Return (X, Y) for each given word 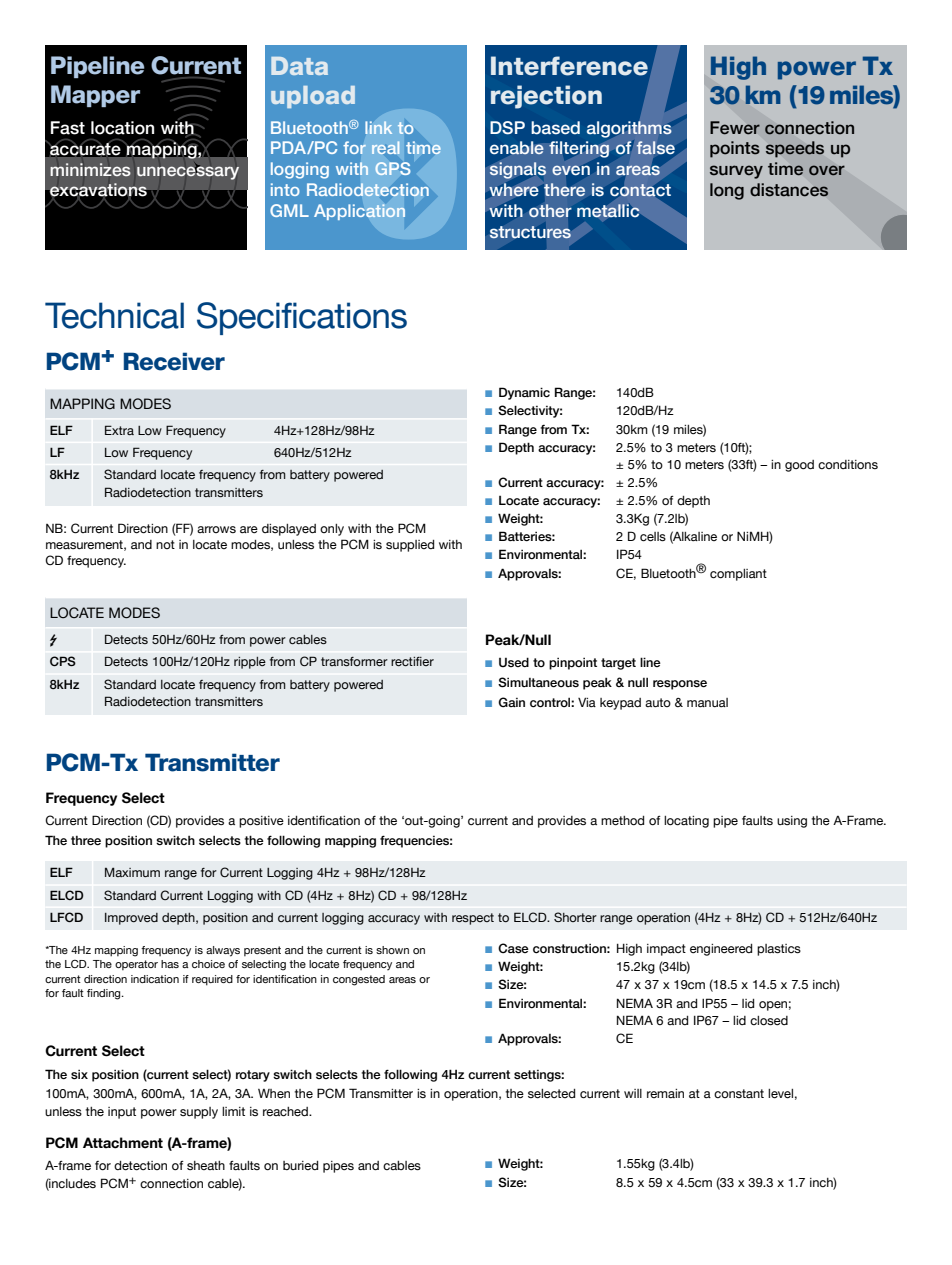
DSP (507, 128)
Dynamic (524, 393)
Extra (119, 430)
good (799, 466)
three (86, 840)
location (122, 128)
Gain (511, 702)
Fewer (735, 128)
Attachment (123, 1143)
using (792, 822)
